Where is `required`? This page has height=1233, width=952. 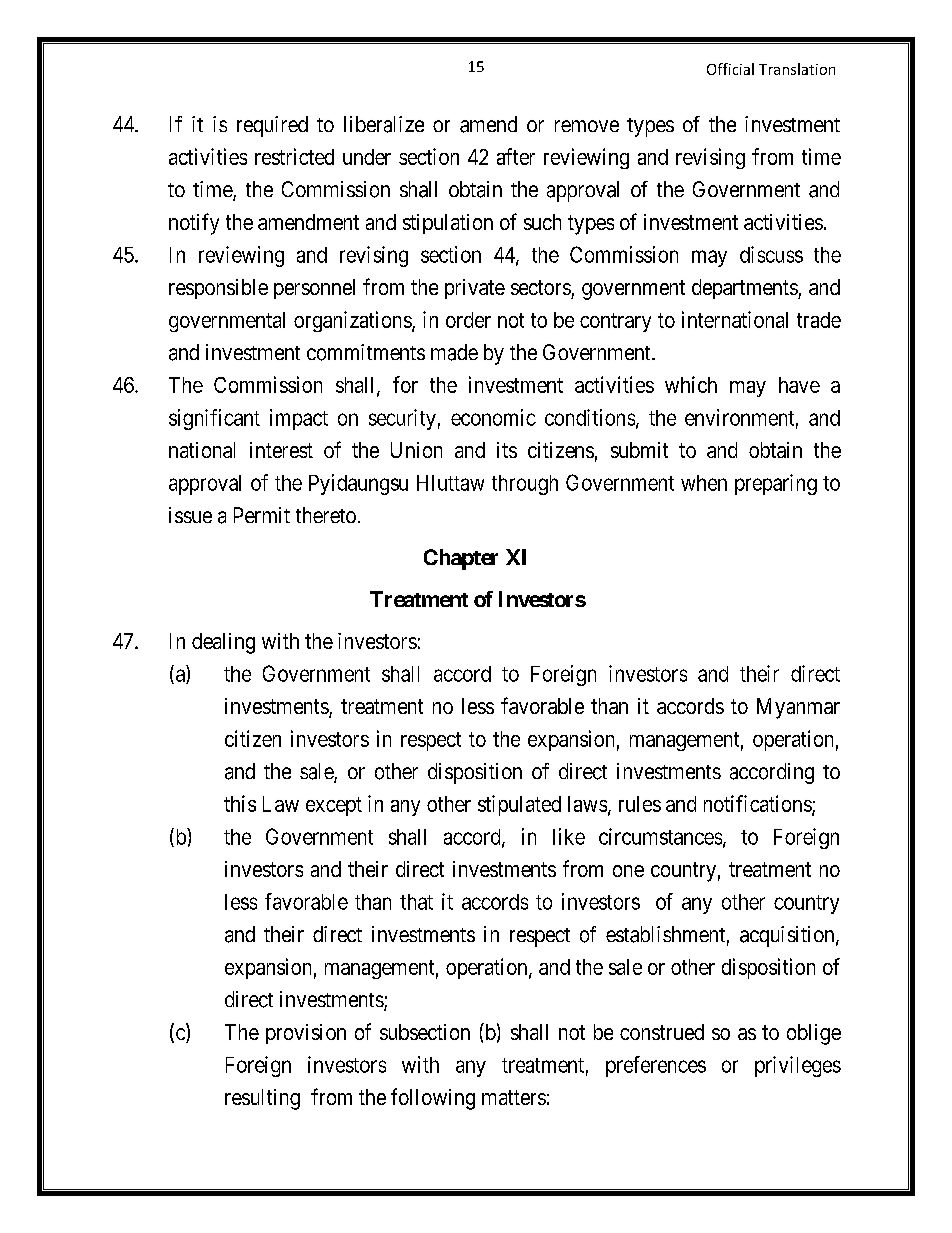
required is located at coordinates (272, 126).
